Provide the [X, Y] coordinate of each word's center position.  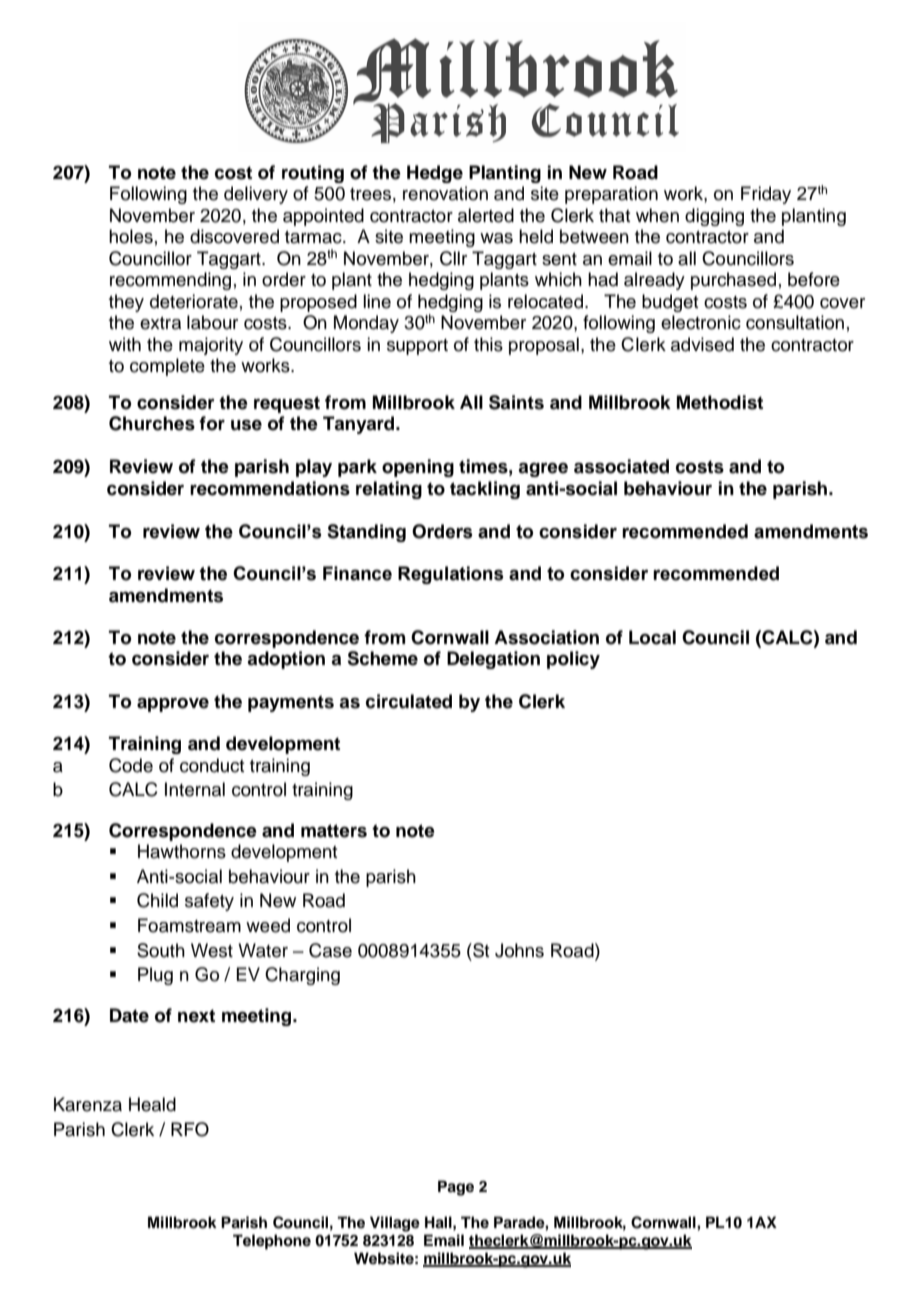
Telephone [272, 1242]
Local [652, 637]
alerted [486, 215]
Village [395, 1224]
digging [714, 217]
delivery [256, 195]
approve [173, 705]
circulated [409, 701]
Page [456, 1188]
